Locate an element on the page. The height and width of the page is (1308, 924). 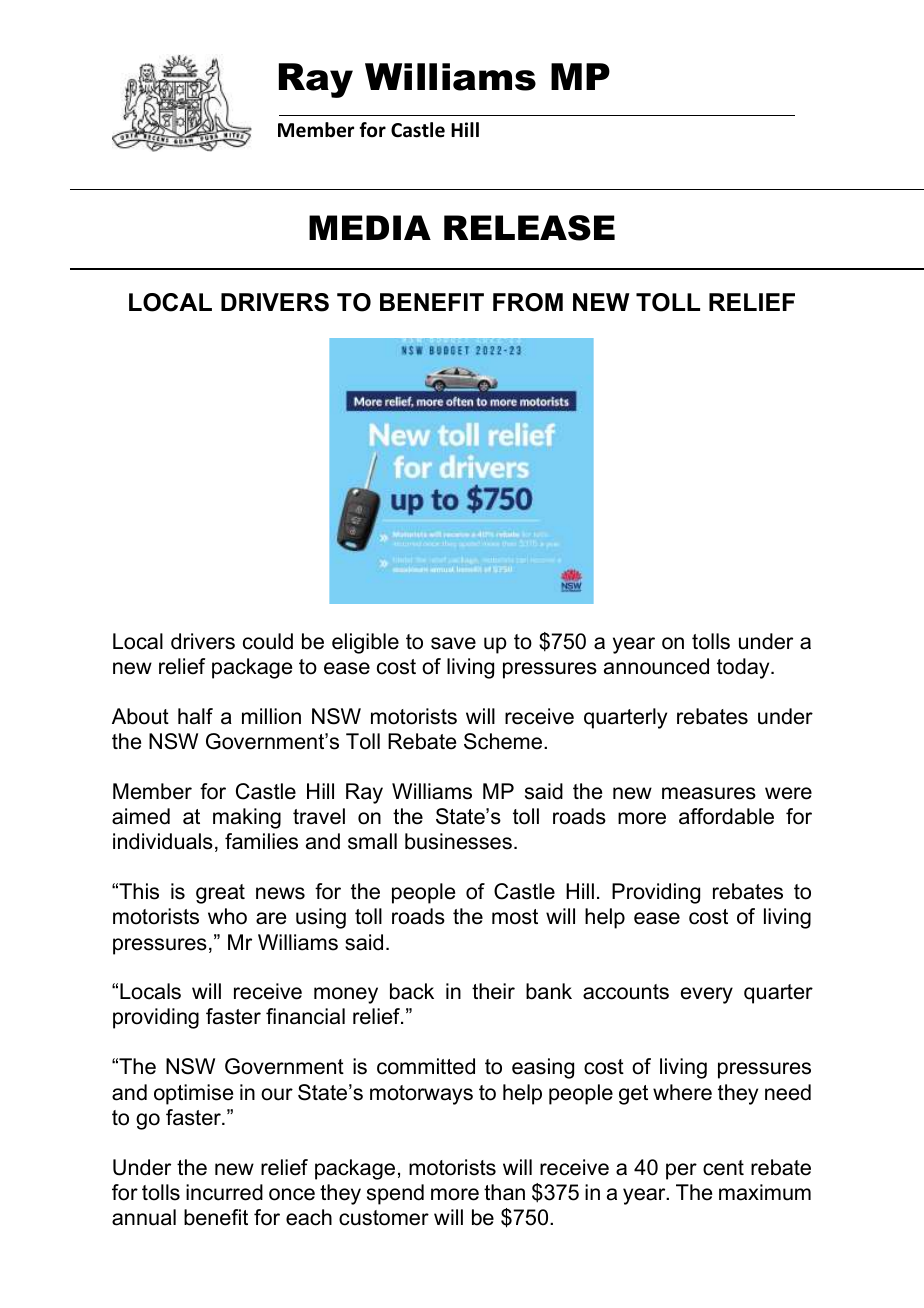
incurred is located at coordinates (224, 1192).
